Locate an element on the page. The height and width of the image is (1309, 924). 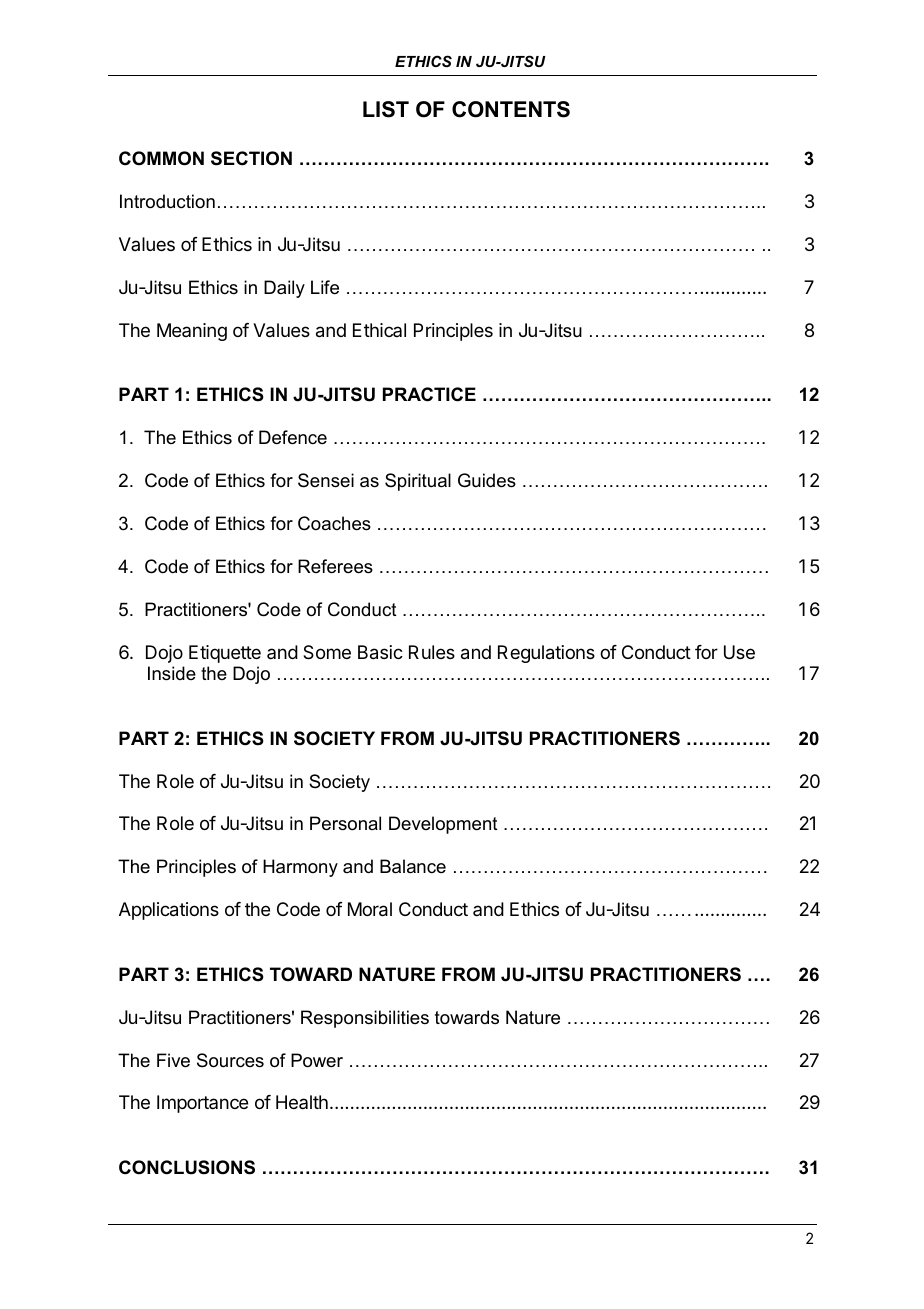
Harmony is located at coordinates (300, 868).
